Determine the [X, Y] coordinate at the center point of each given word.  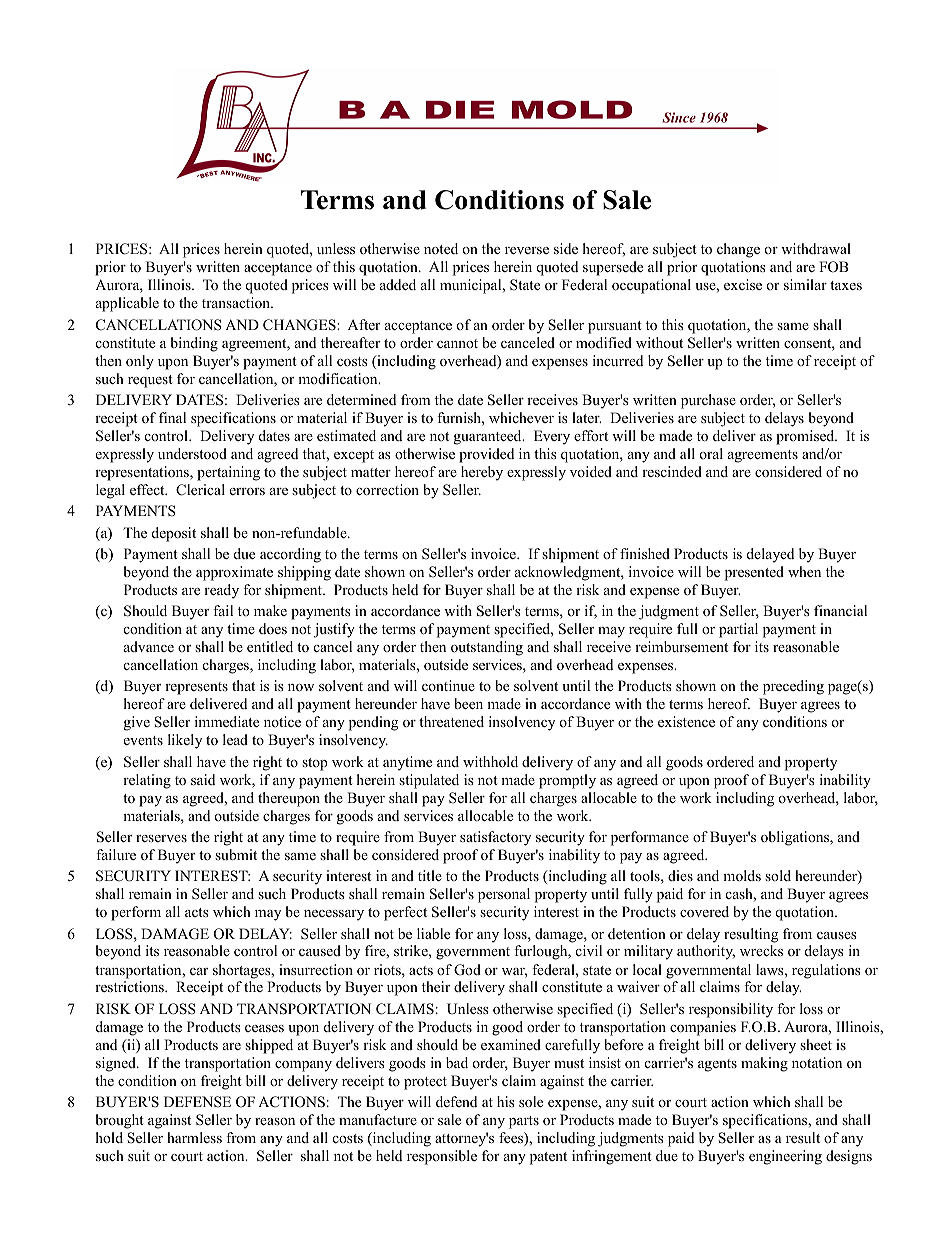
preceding [793, 687]
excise [743, 284]
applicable [127, 304]
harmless [194, 1137]
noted [441, 248]
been [468, 703]
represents [196, 688]
